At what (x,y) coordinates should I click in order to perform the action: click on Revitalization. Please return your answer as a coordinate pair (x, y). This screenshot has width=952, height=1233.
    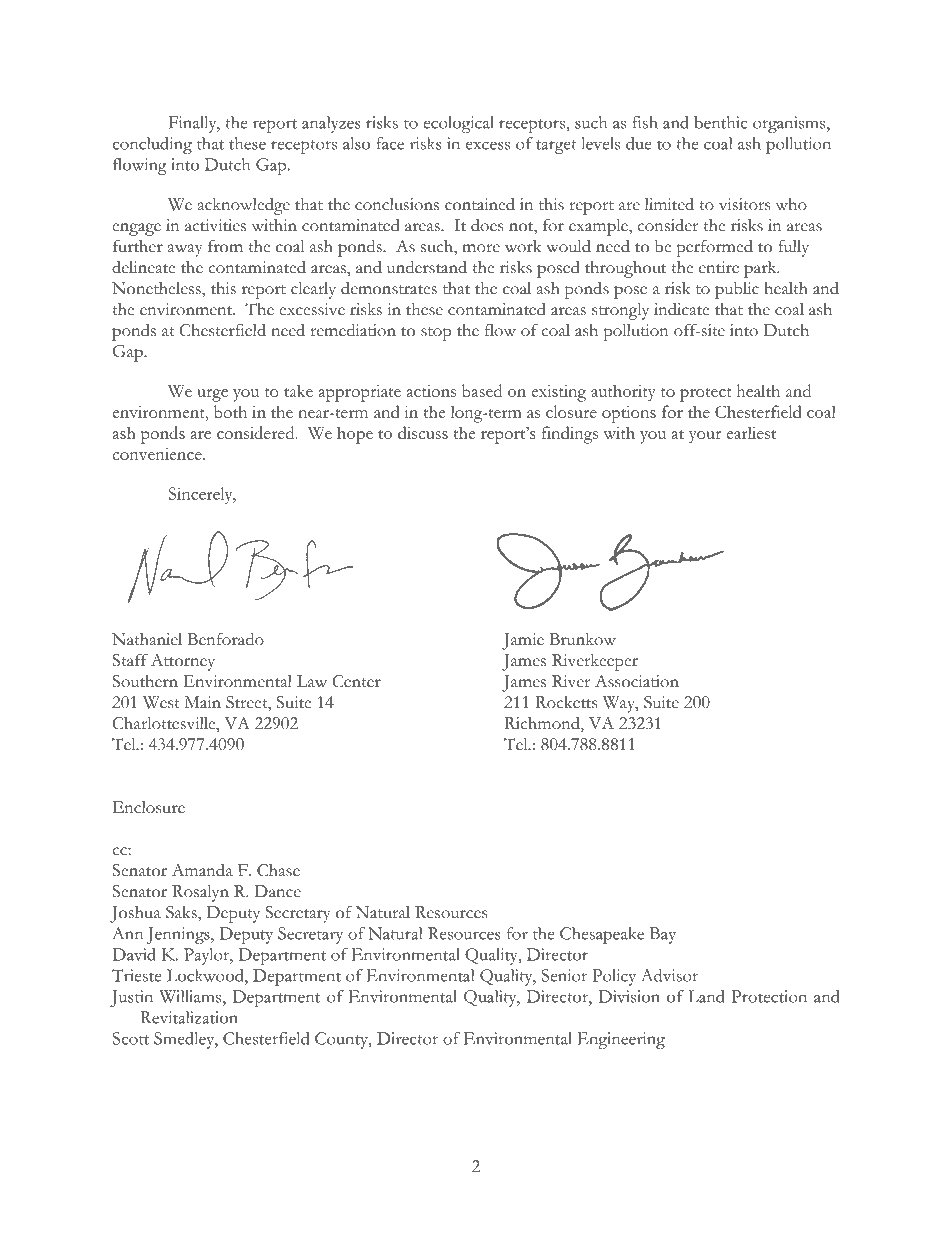
    Looking at the image, I should click on (189, 1017).
